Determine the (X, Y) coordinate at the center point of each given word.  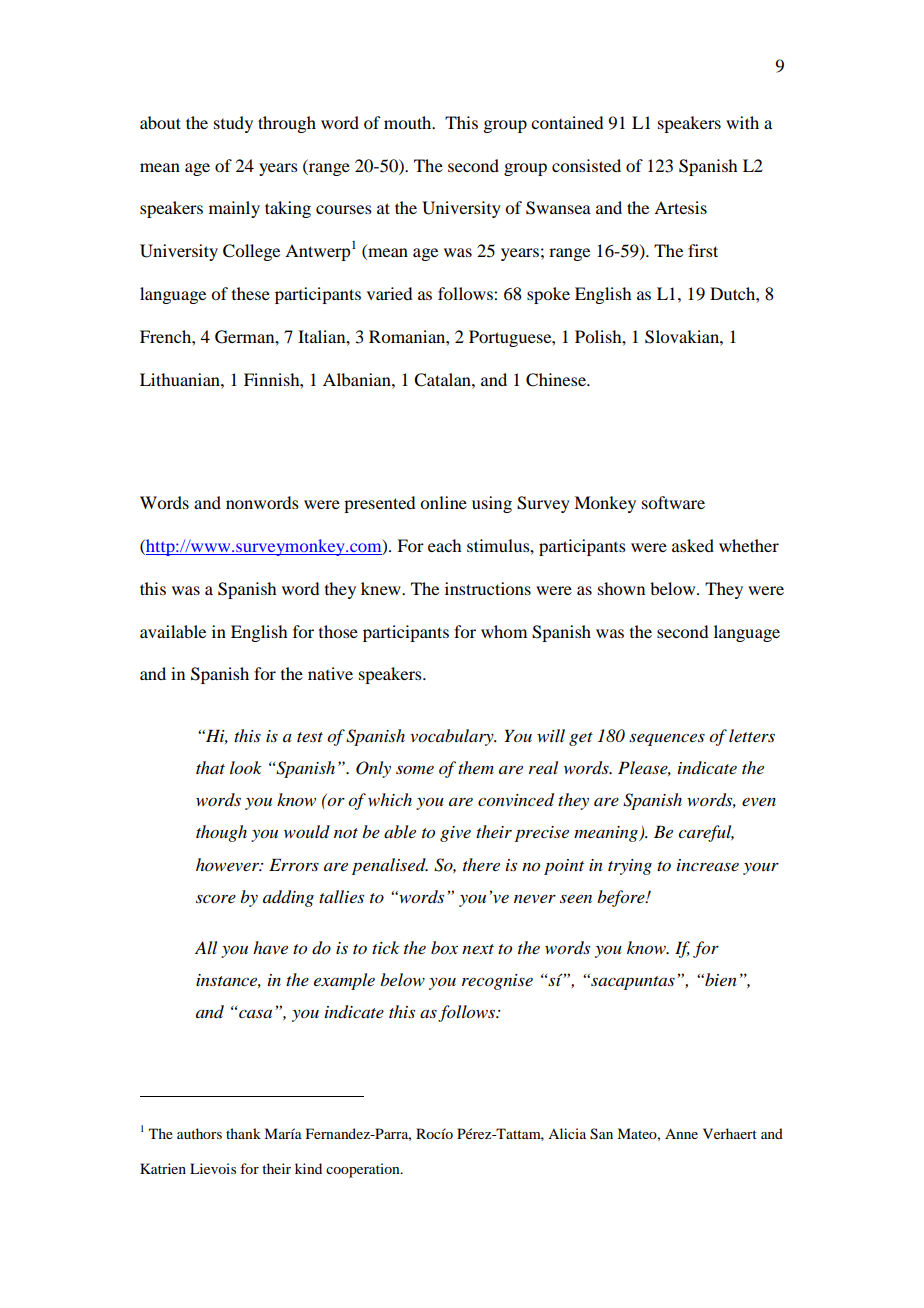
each (444, 545)
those (338, 631)
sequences (667, 739)
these (251, 293)
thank (243, 1133)
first (703, 250)
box (444, 948)
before (622, 898)
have (270, 947)
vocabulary (453, 737)
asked (693, 545)
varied (389, 293)
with (742, 122)
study (233, 124)
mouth (409, 122)
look (246, 768)
